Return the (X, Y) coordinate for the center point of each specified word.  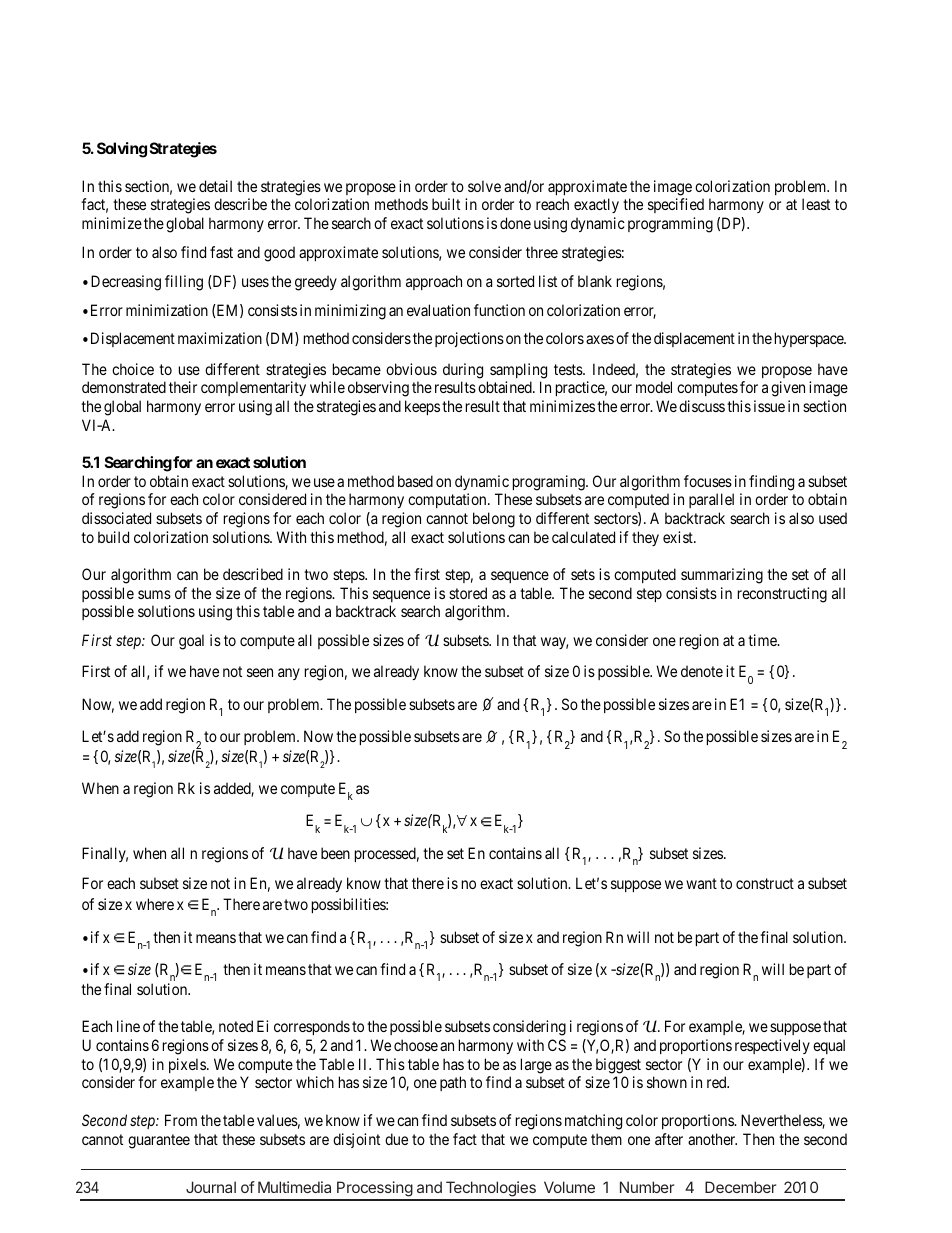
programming (670, 225)
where (155, 904)
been (335, 853)
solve (484, 186)
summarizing (722, 576)
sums (154, 594)
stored (468, 593)
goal (191, 642)
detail (215, 186)
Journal (211, 1187)
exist (679, 537)
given (788, 389)
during (463, 371)
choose (416, 1045)
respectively (772, 1046)
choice (133, 369)
